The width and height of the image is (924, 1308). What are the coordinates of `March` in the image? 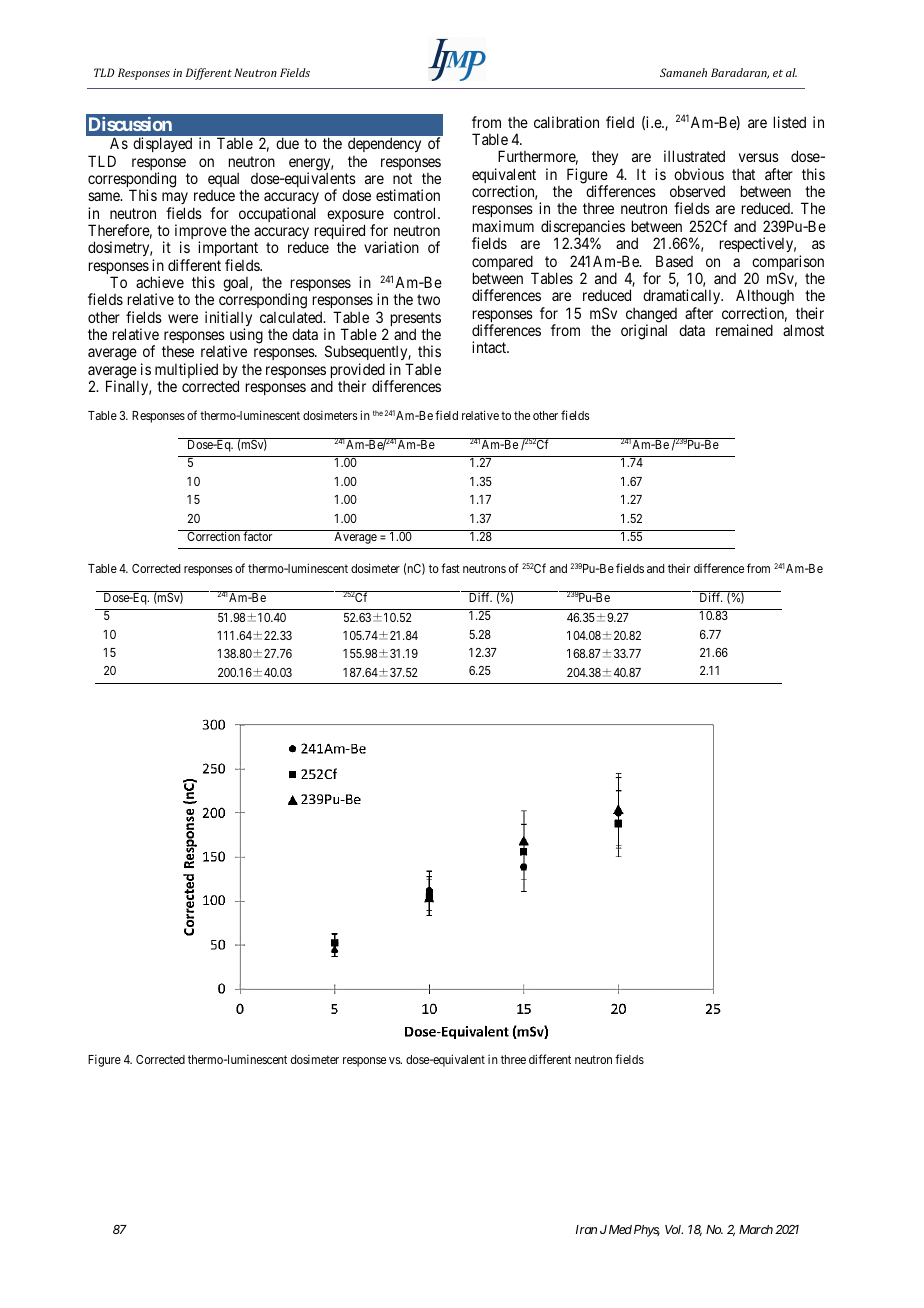 It's located at (756, 1229).
